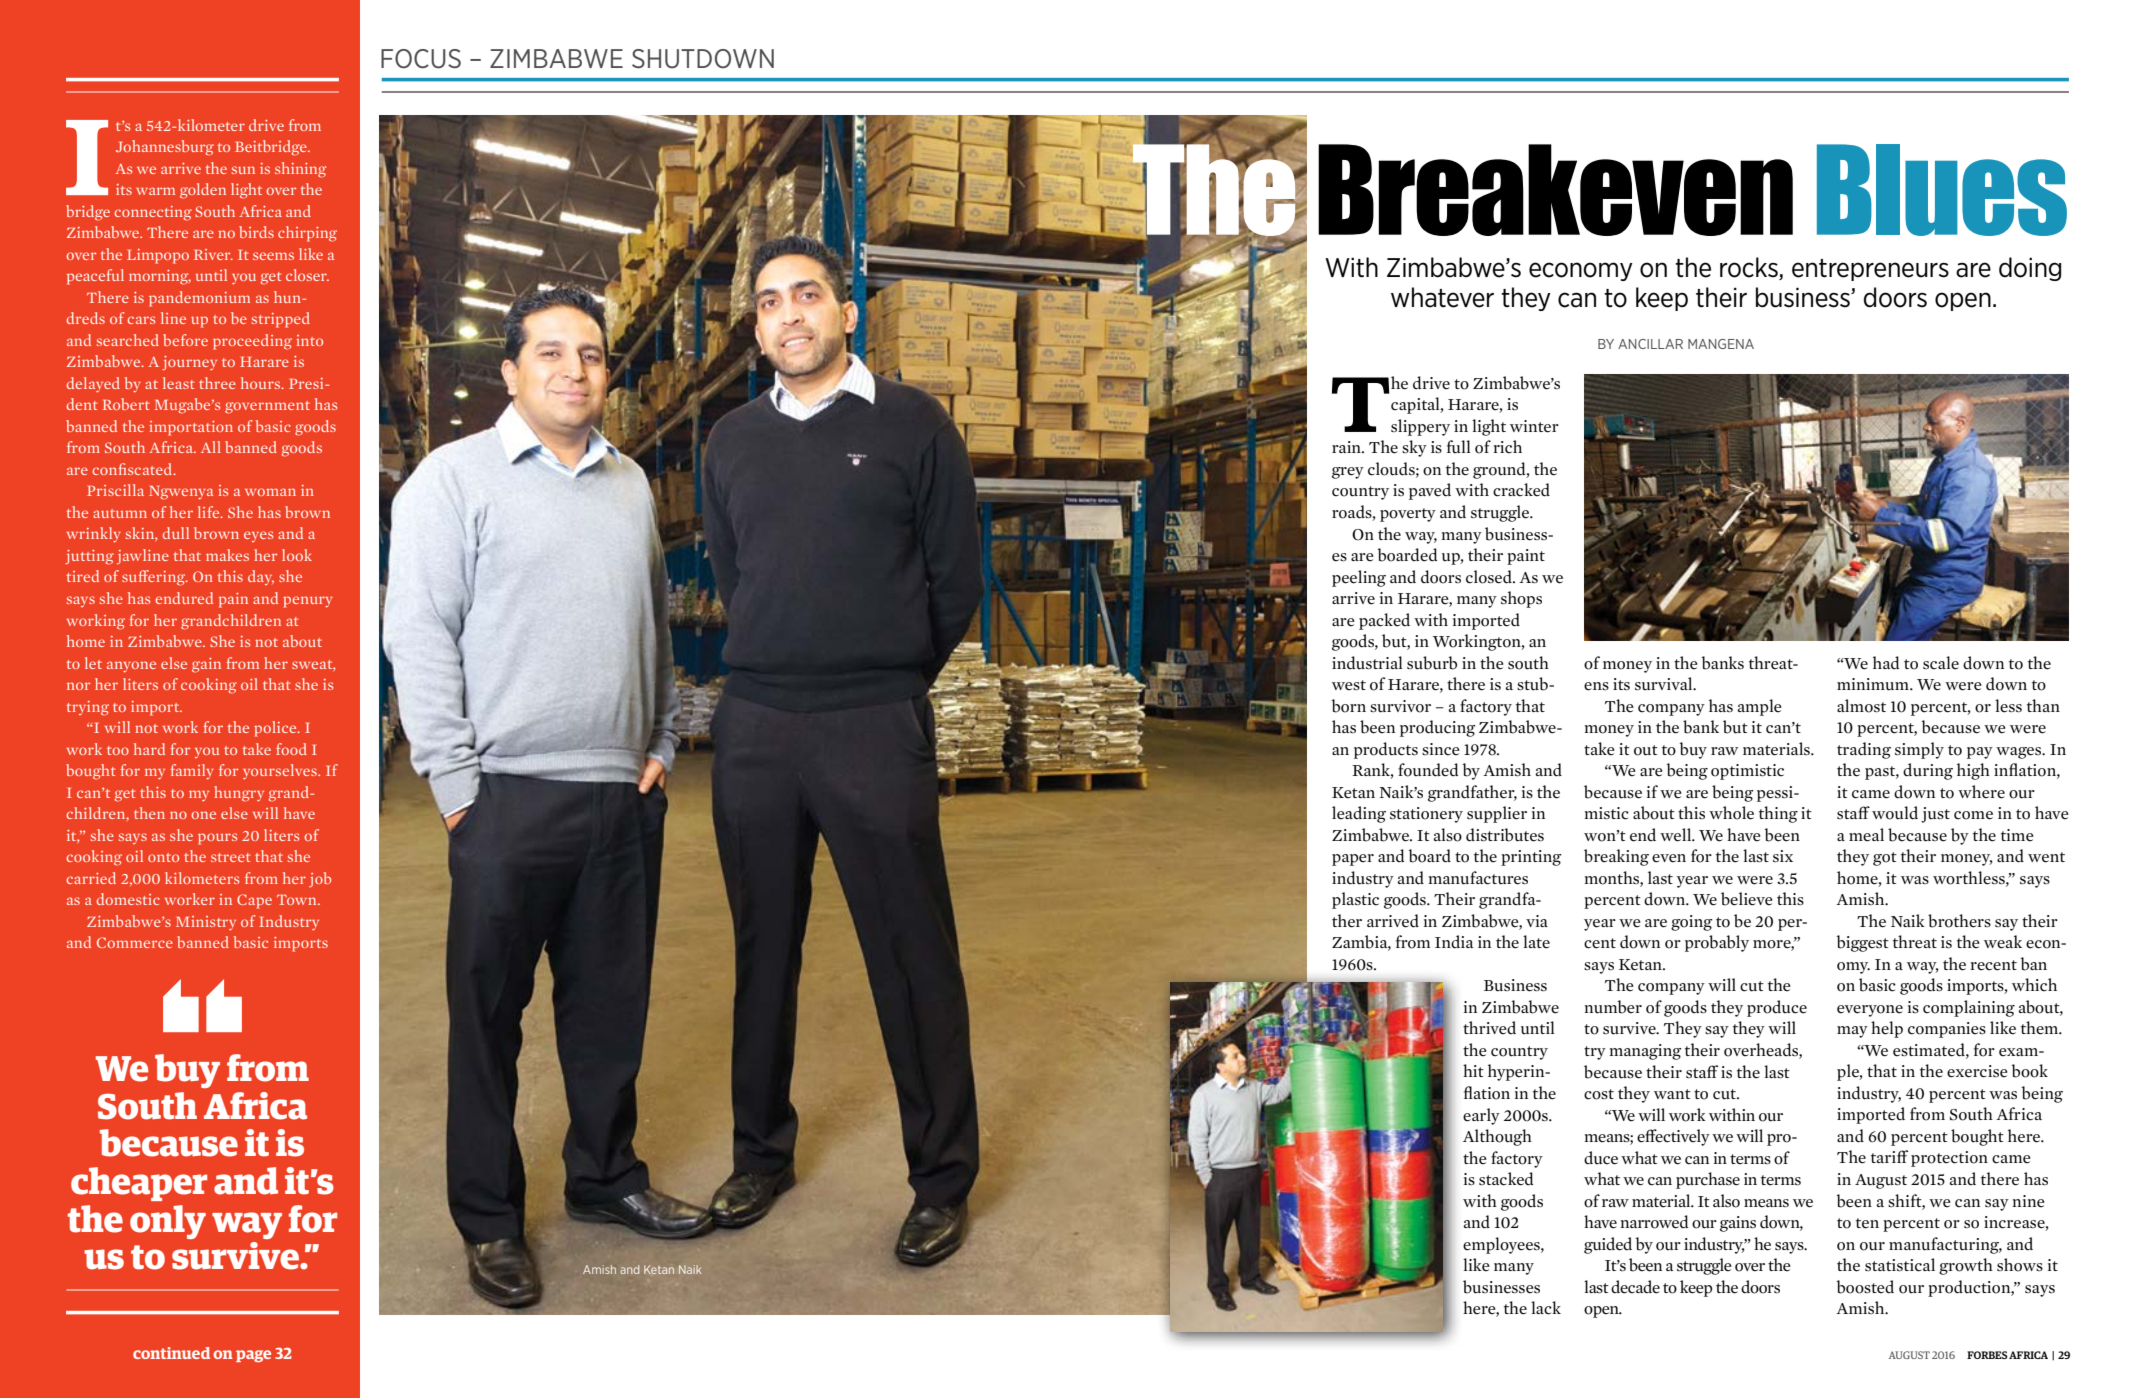  What do you see at coordinates (262, 383) in the image?
I see `hours` at bounding box center [262, 383].
